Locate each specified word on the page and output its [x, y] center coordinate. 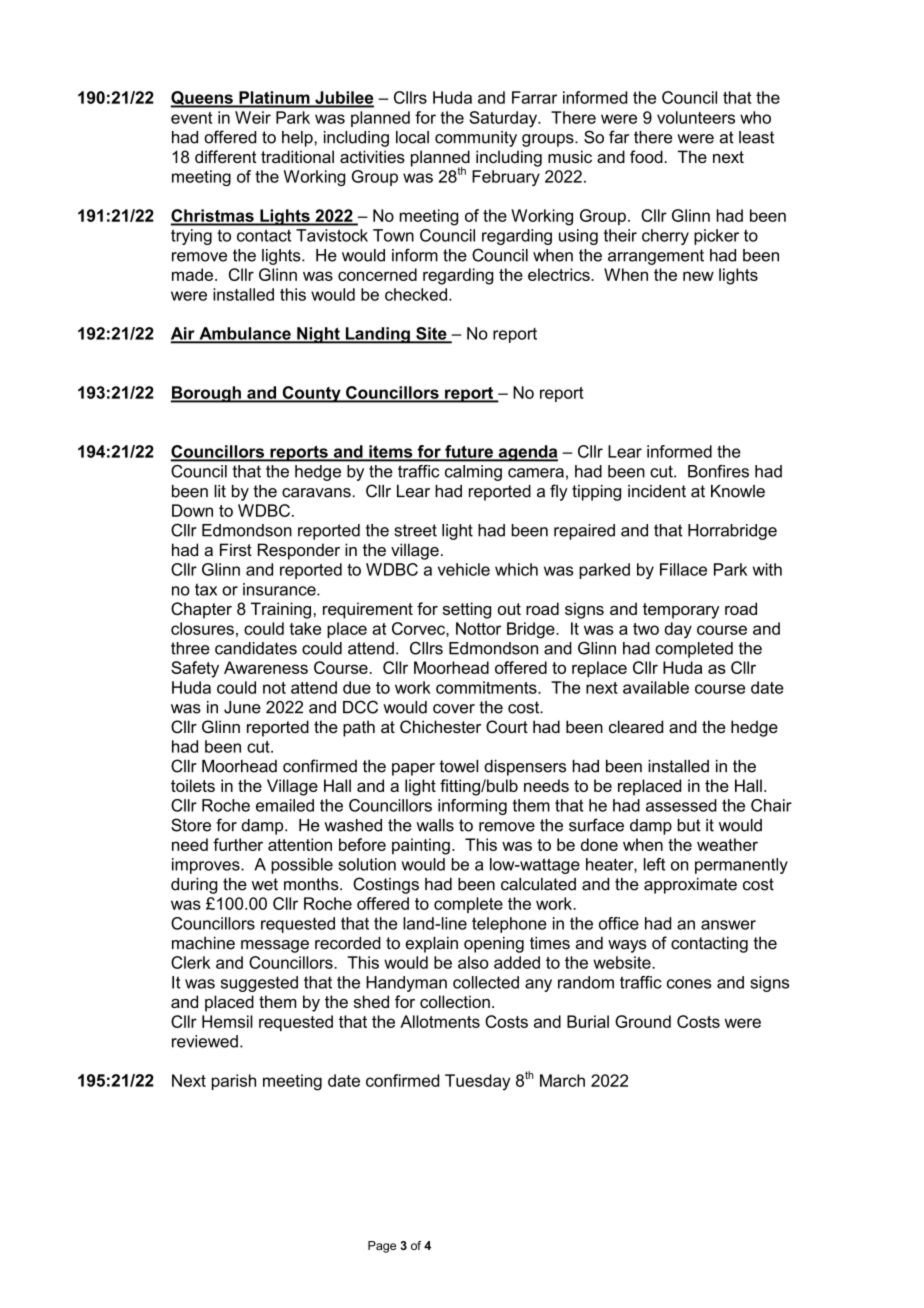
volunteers [696, 117]
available [656, 687]
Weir [253, 117]
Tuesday [477, 1082]
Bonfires [718, 471]
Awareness [266, 667]
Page [382, 1247]
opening [494, 944]
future [469, 452]
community [476, 139]
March [562, 1080]
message [275, 946]
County [311, 394]
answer [728, 925]
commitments [487, 687]
